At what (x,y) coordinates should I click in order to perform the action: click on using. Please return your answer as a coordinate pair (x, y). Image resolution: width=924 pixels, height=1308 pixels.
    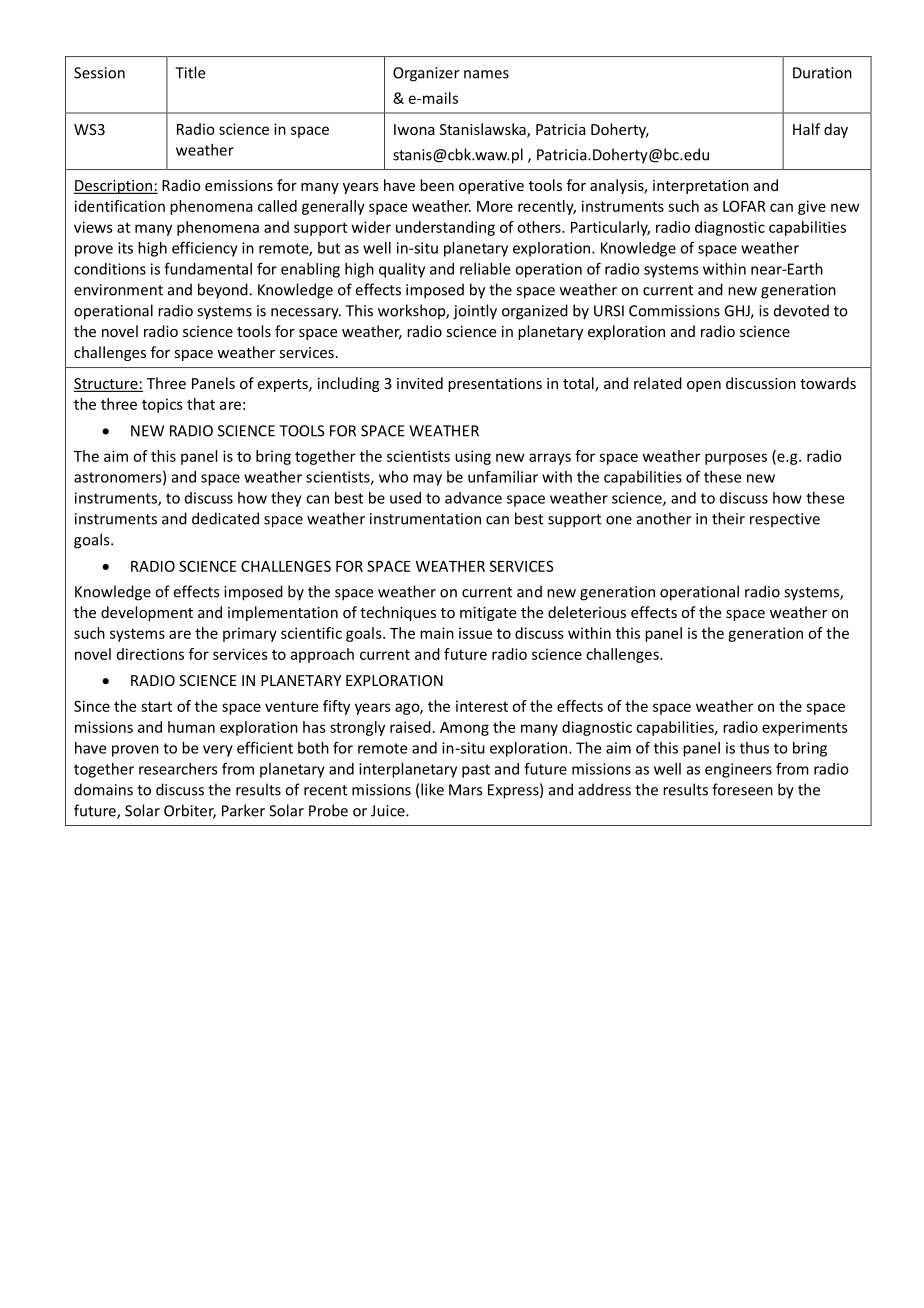
    Looking at the image, I should click on (473, 457).
